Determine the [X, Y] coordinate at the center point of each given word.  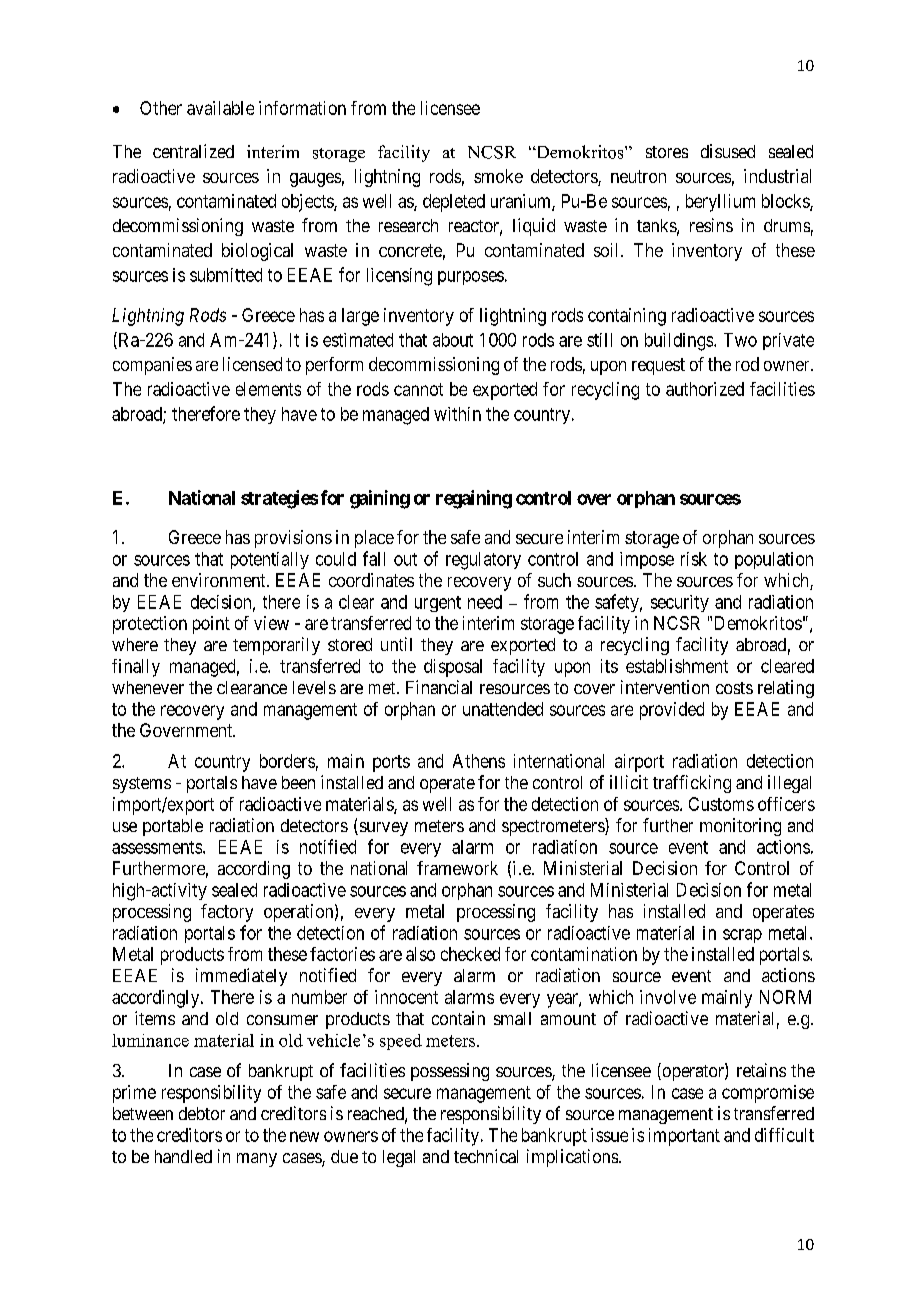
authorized [705, 389]
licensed [252, 364]
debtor [202, 1113]
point [211, 625]
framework [457, 868]
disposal [453, 668]
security [680, 603]
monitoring [740, 827]
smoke [498, 176]
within [457, 414]
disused [728, 151]
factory [227, 913]
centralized [193, 151]
